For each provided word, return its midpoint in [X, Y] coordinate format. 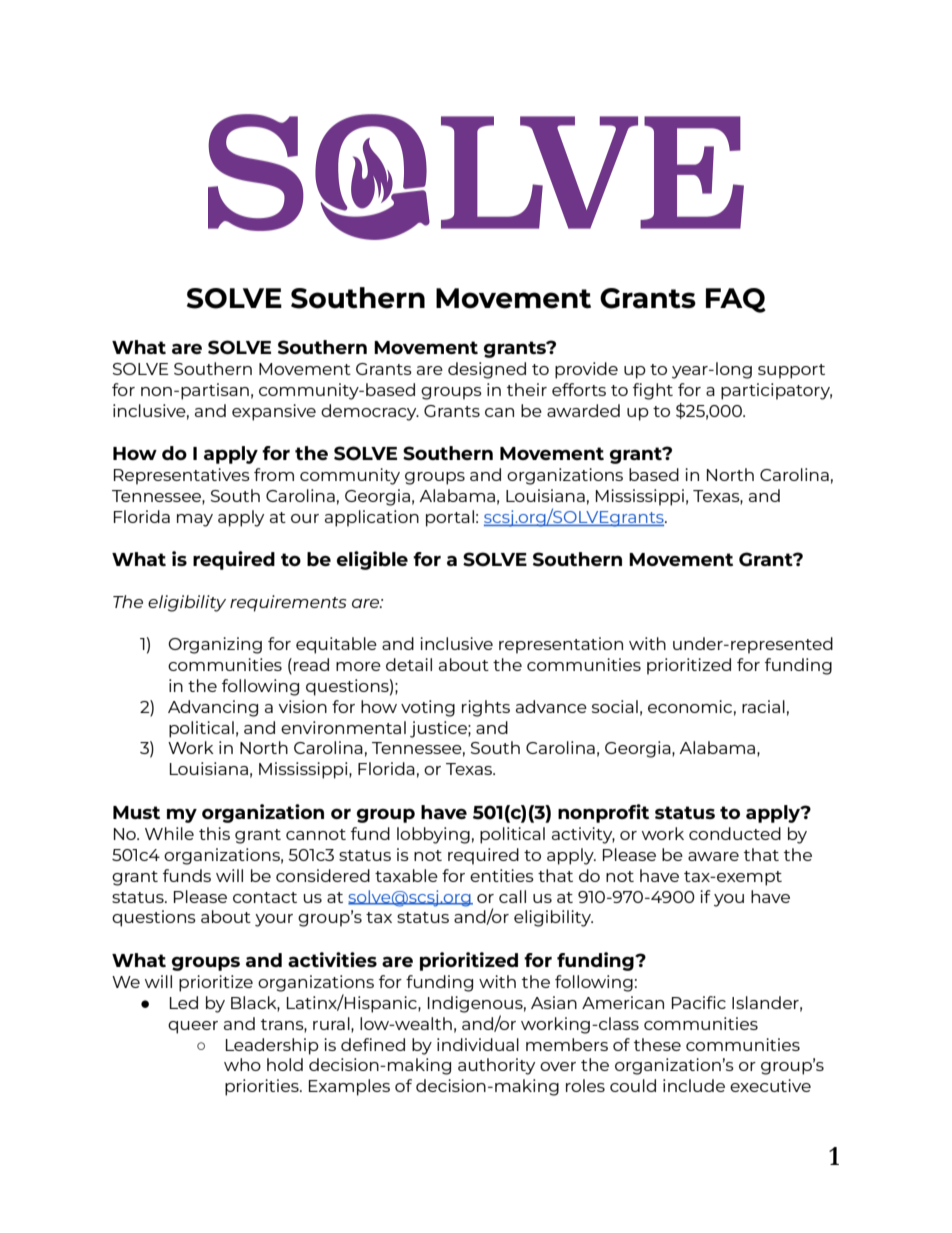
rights [486, 708]
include [694, 1085]
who [242, 1064]
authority [496, 1066]
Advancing [213, 708]
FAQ [736, 300]
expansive [274, 412]
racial [763, 706]
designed [487, 370]
